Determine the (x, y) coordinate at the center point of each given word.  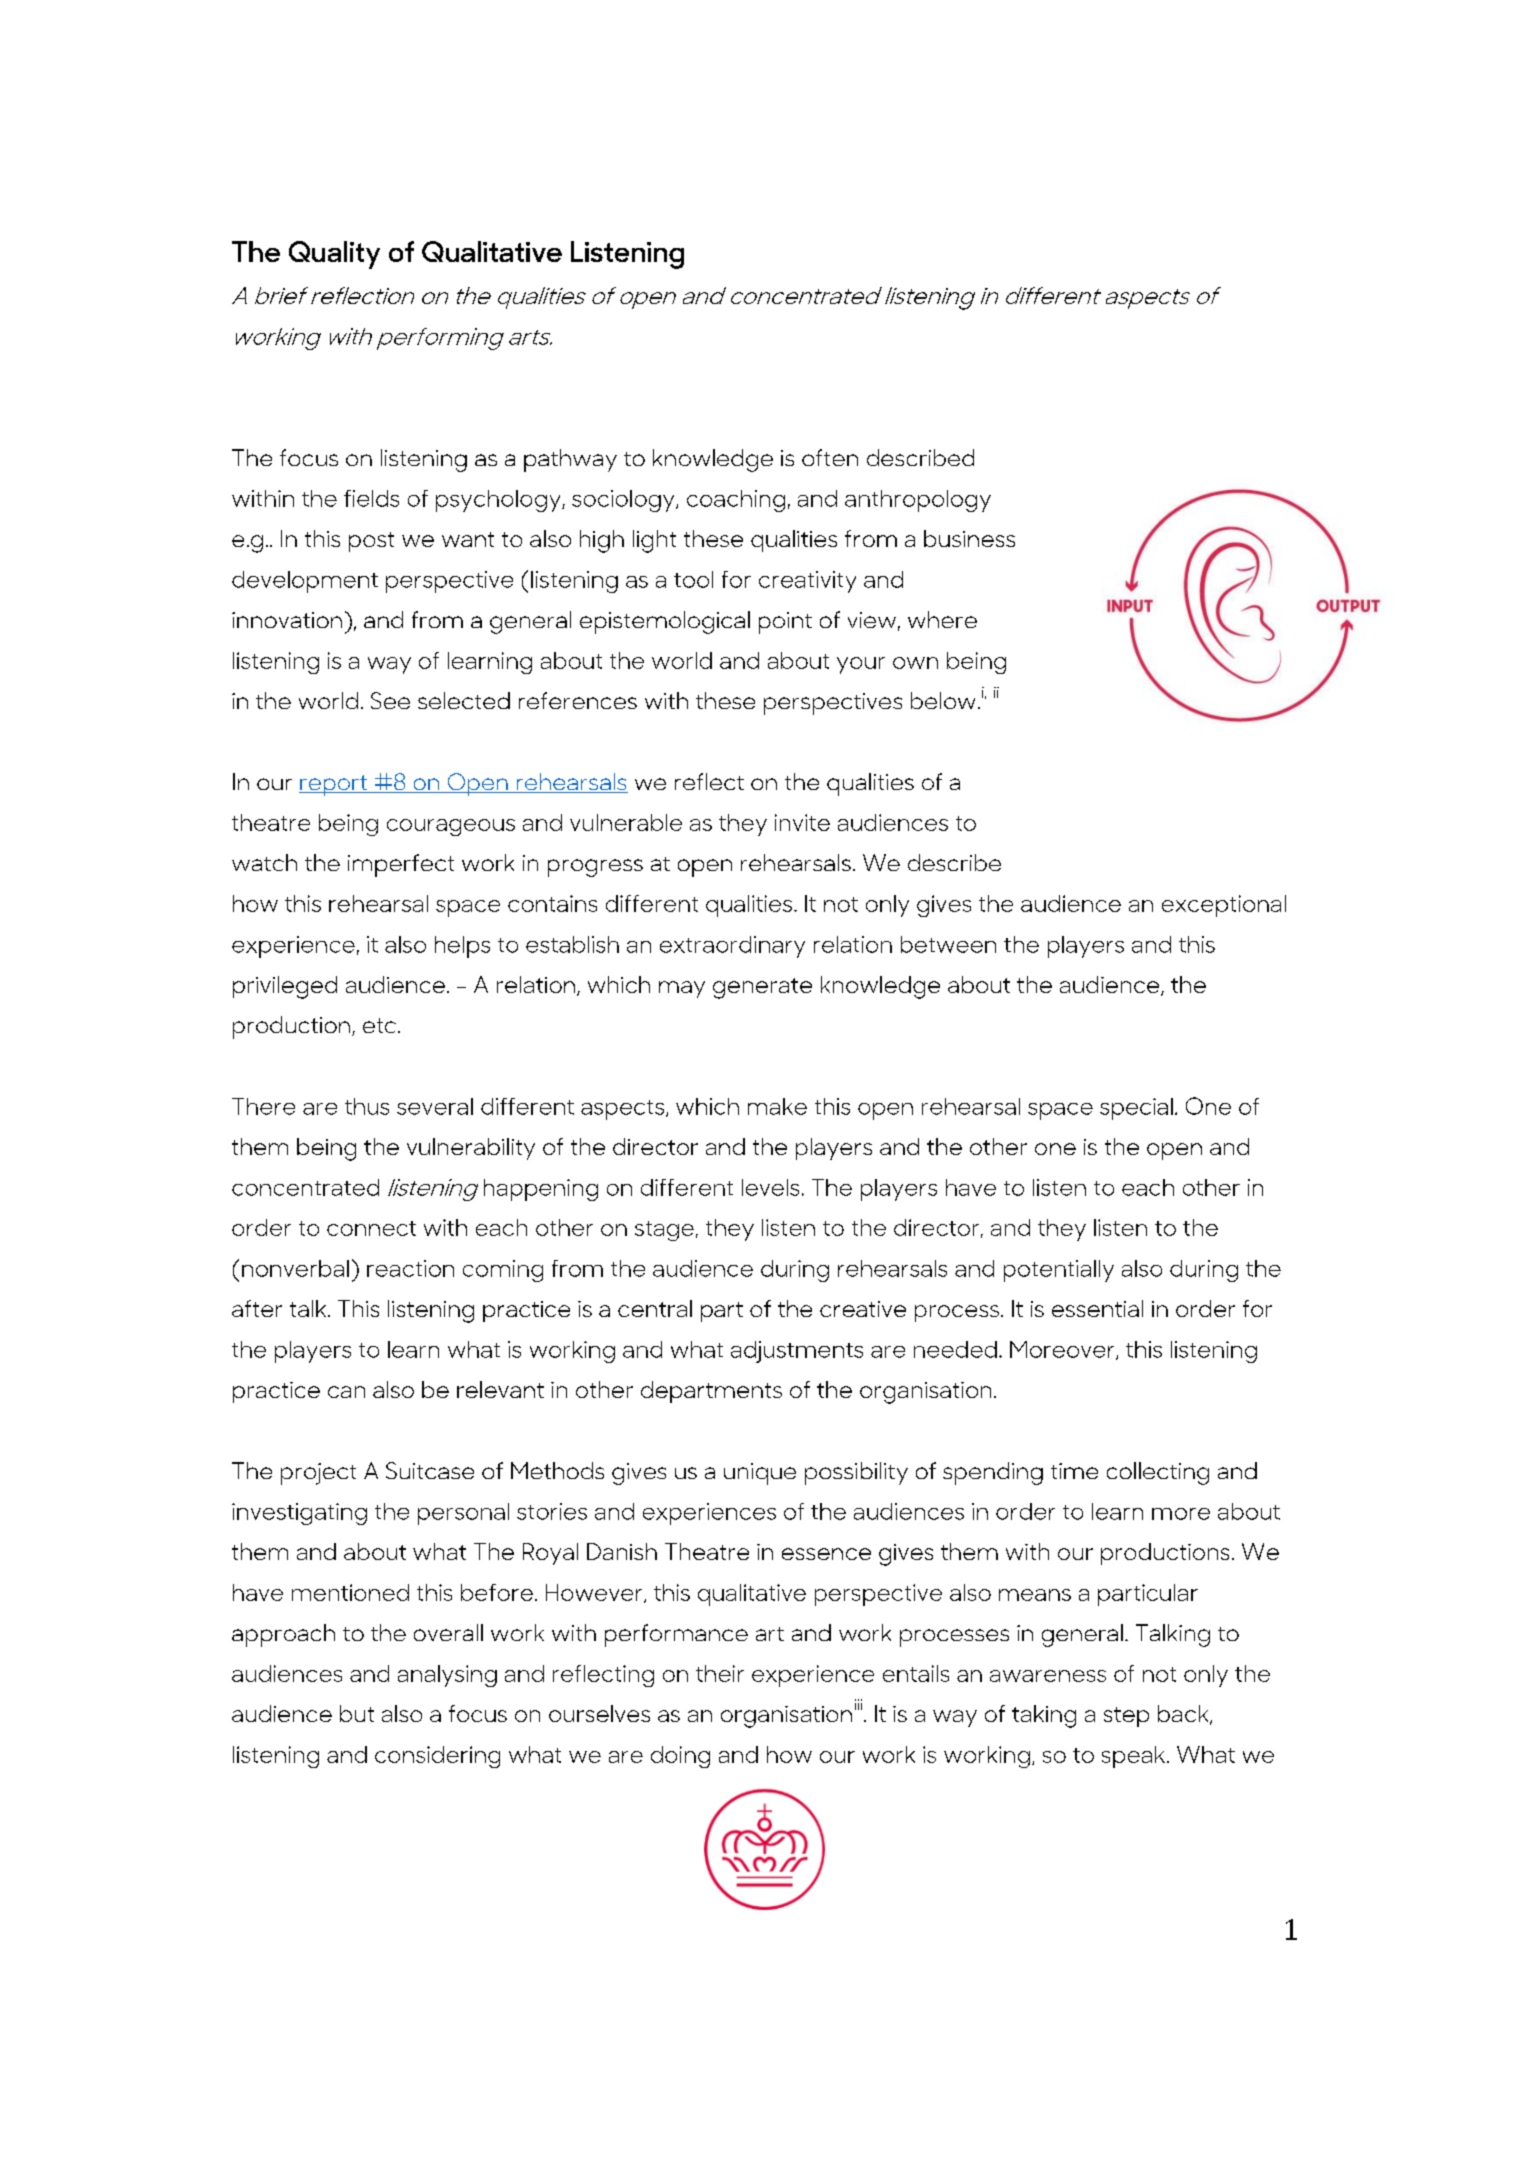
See (390, 700)
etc (381, 1025)
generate (762, 988)
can (346, 1392)
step (1126, 1717)
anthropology (918, 501)
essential (1097, 1308)
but (357, 1713)
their (720, 1673)
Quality (334, 255)
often (830, 457)
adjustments (797, 1352)
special (1136, 1109)
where (942, 619)
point (785, 623)
